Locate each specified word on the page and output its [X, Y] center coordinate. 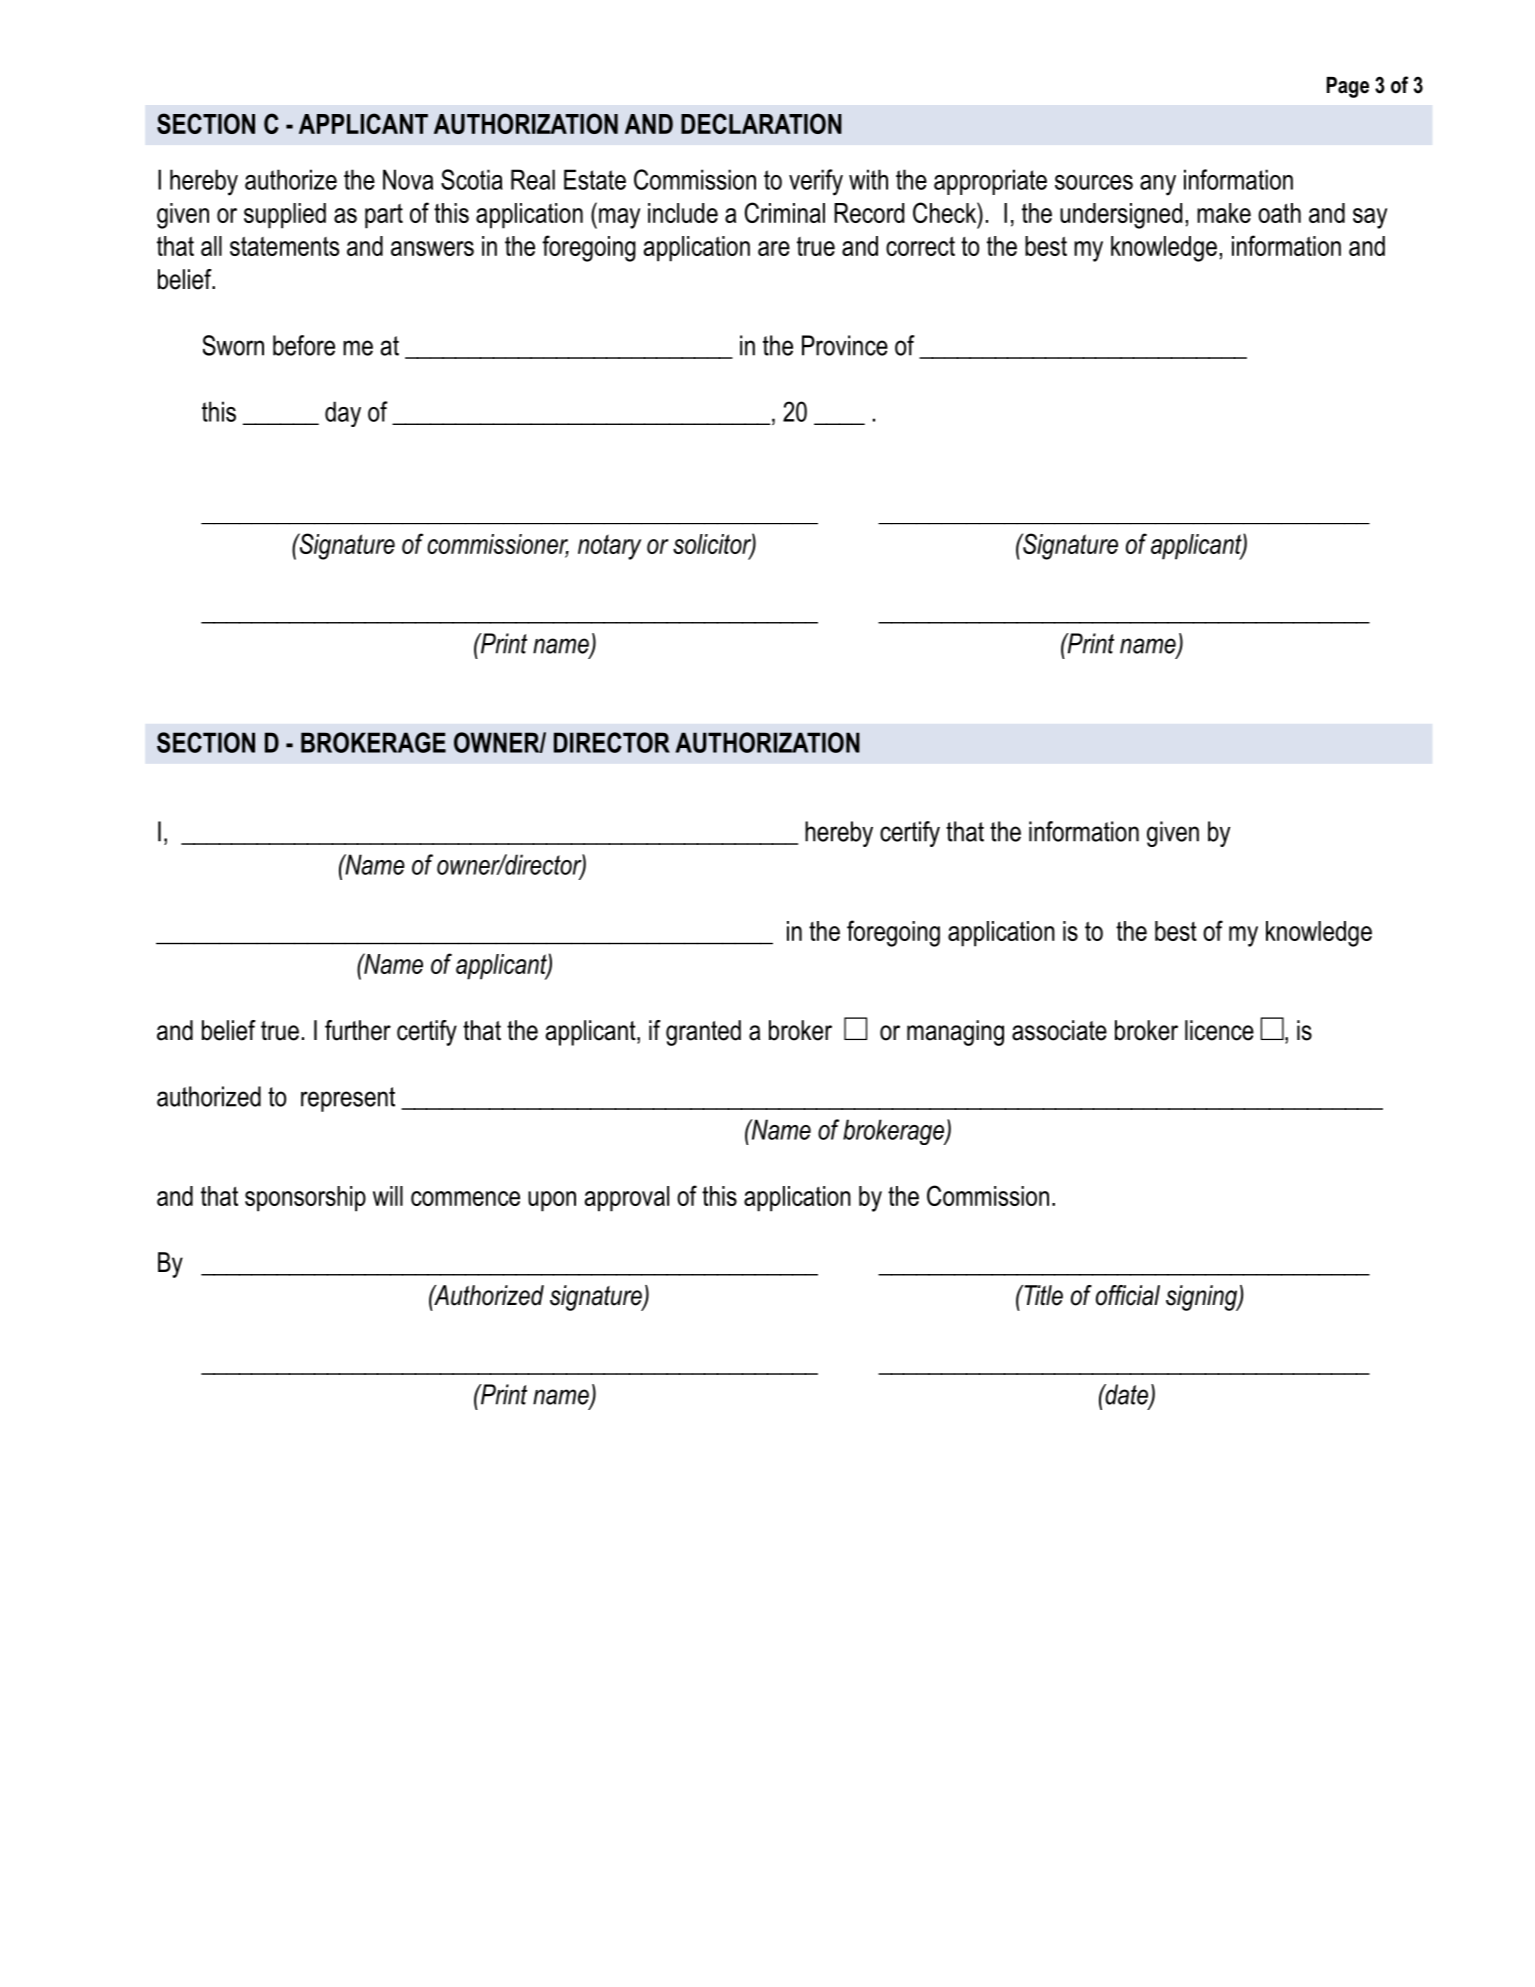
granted [703, 1033]
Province [845, 345]
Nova [408, 179]
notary [609, 547]
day [343, 414]
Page [1348, 87]
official [1128, 1295]
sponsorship [305, 1199]
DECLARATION [761, 123]
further [358, 1030]
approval [627, 1199]
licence [1219, 1030]
